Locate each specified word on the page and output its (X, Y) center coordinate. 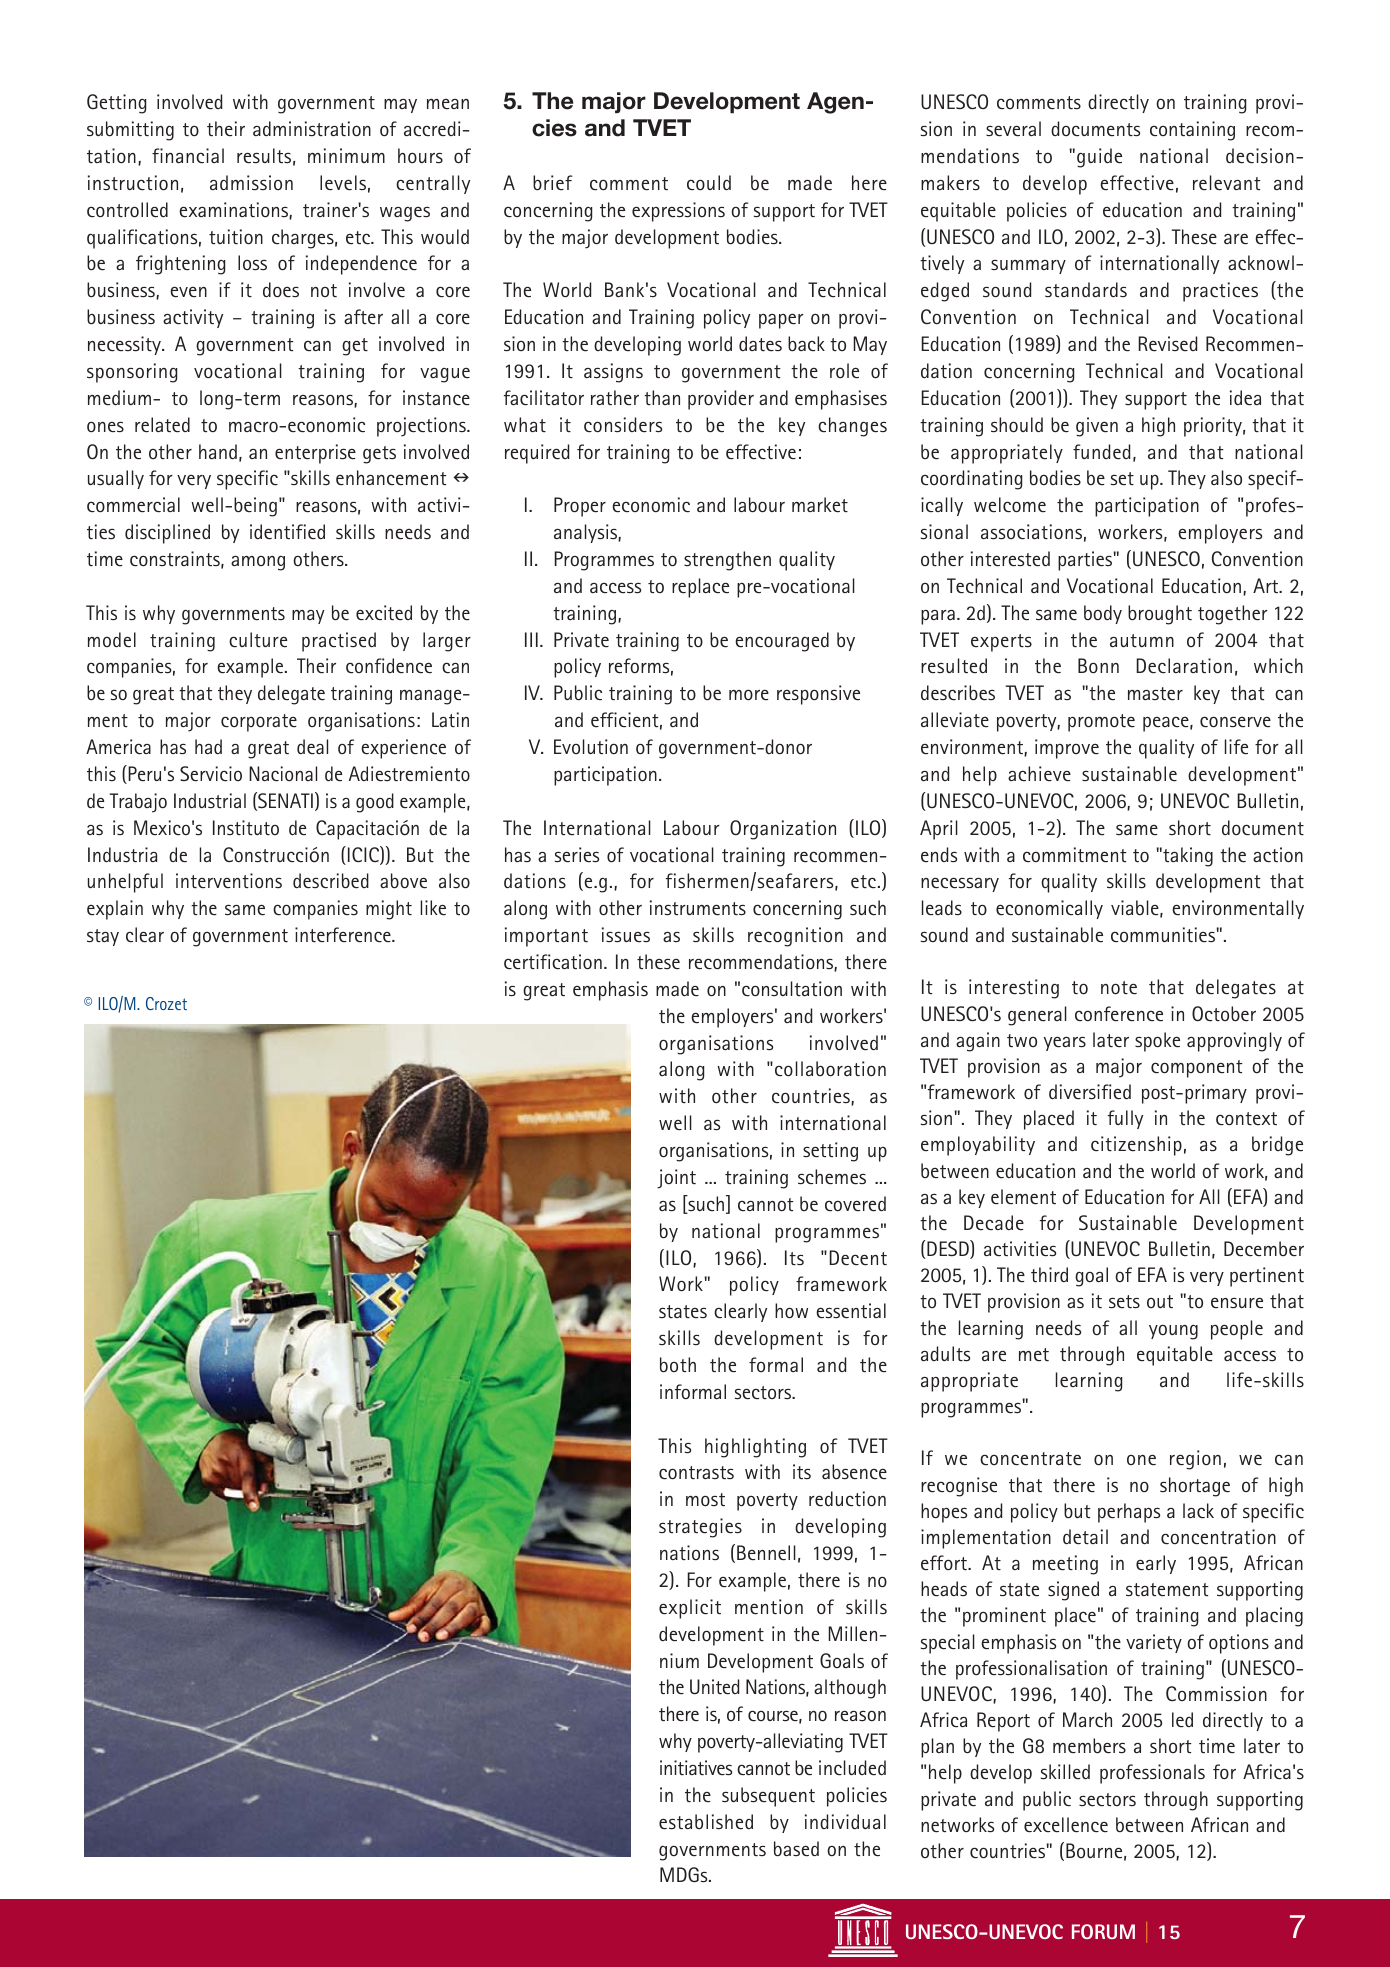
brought (1160, 615)
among (258, 563)
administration (312, 128)
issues (626, 934)
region (1195, 1460)
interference (344, 935)
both (678, 1364)
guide (1099, 158)
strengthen (727, 561)
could (709, 182)
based (796, 1849)
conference (1119, 1014)
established (706, 1822)
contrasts (696, 1473)
